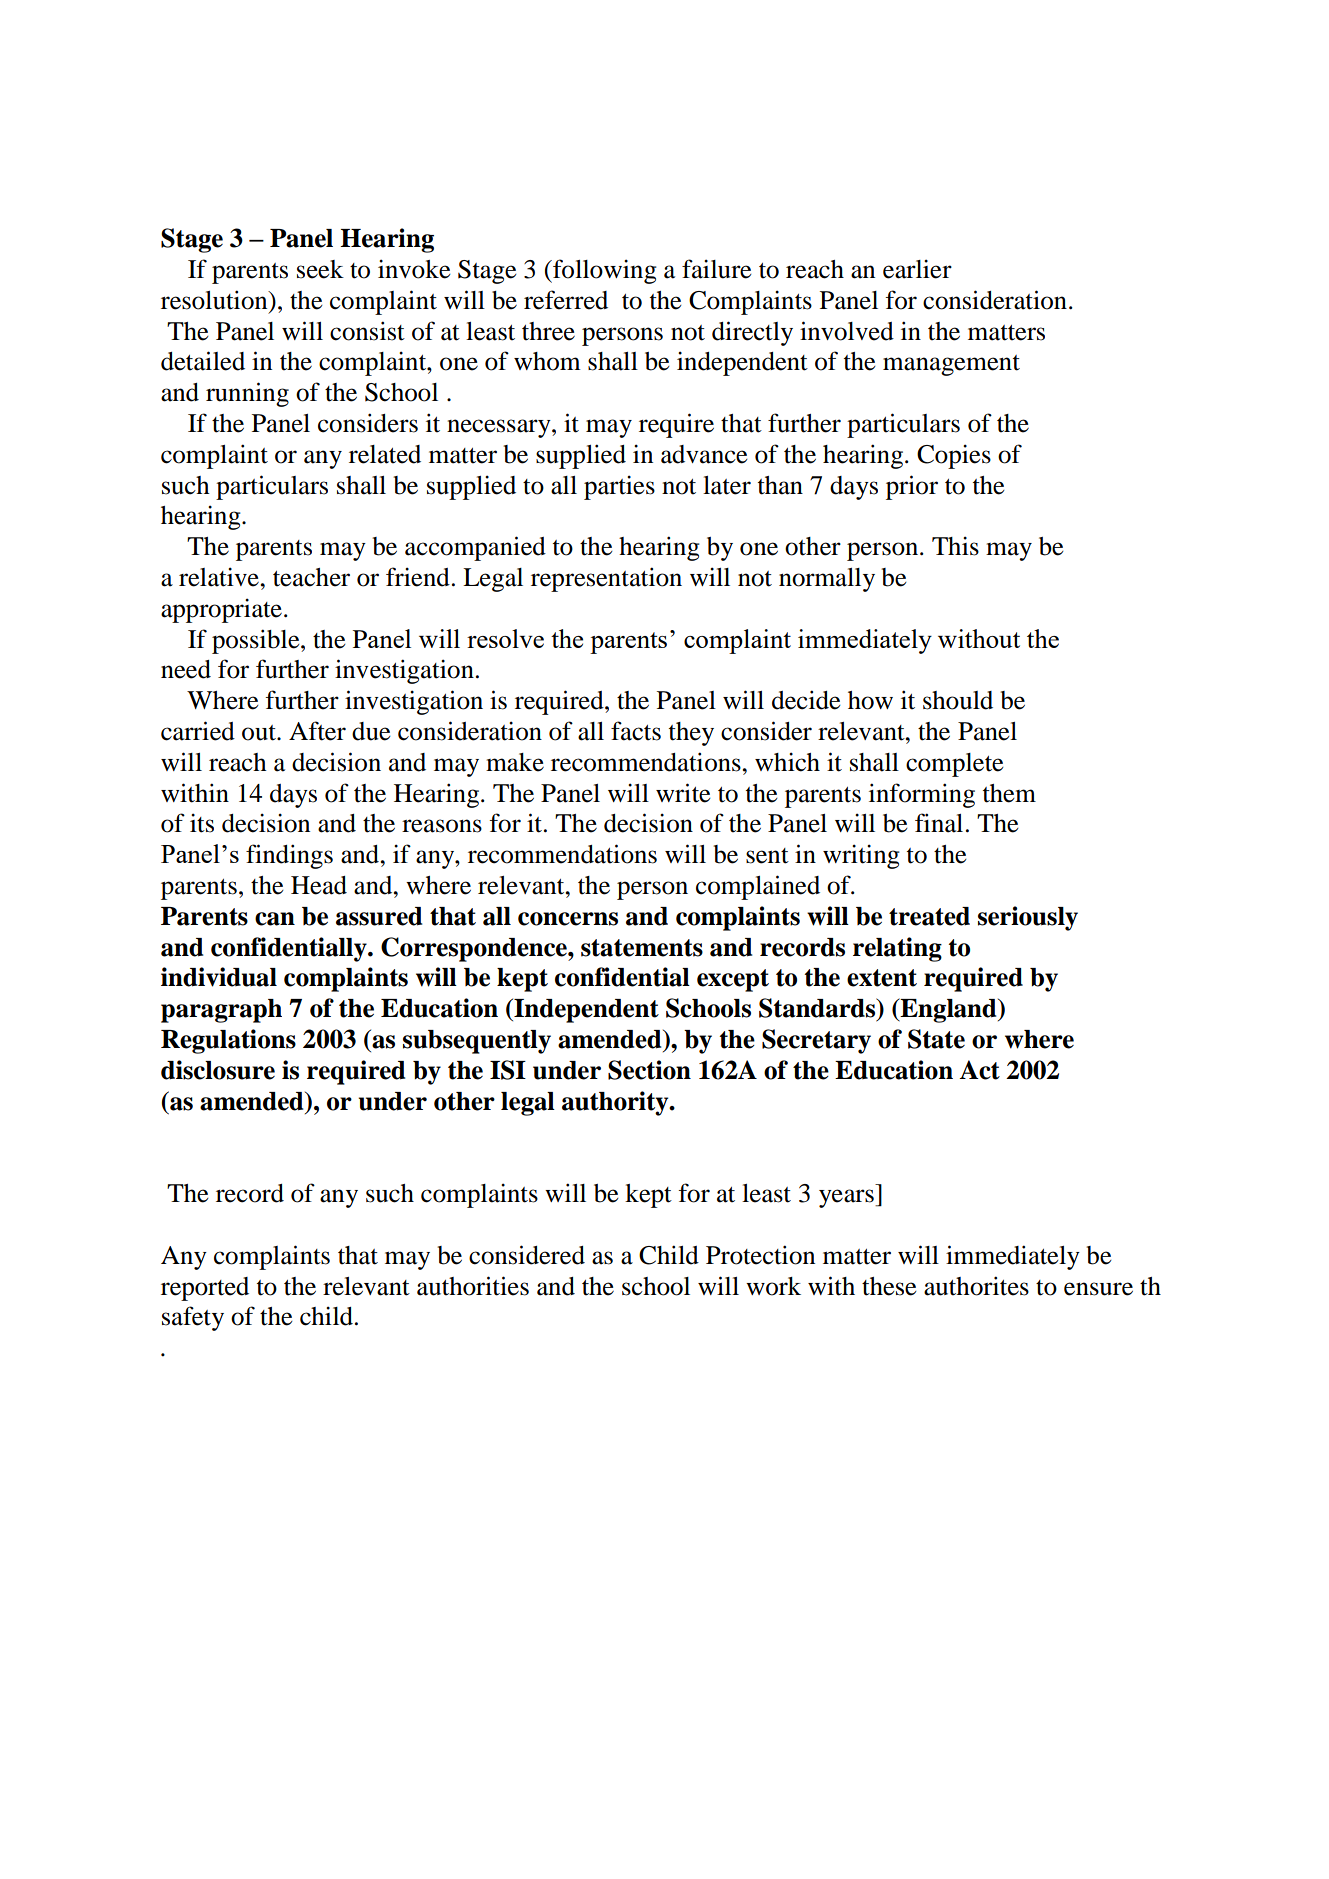 Image resolution: width=1329 pixels, height=1879 pixels. Describe the element at coordinates (320, 269) in the screenshot. I see `seek` at that location.
